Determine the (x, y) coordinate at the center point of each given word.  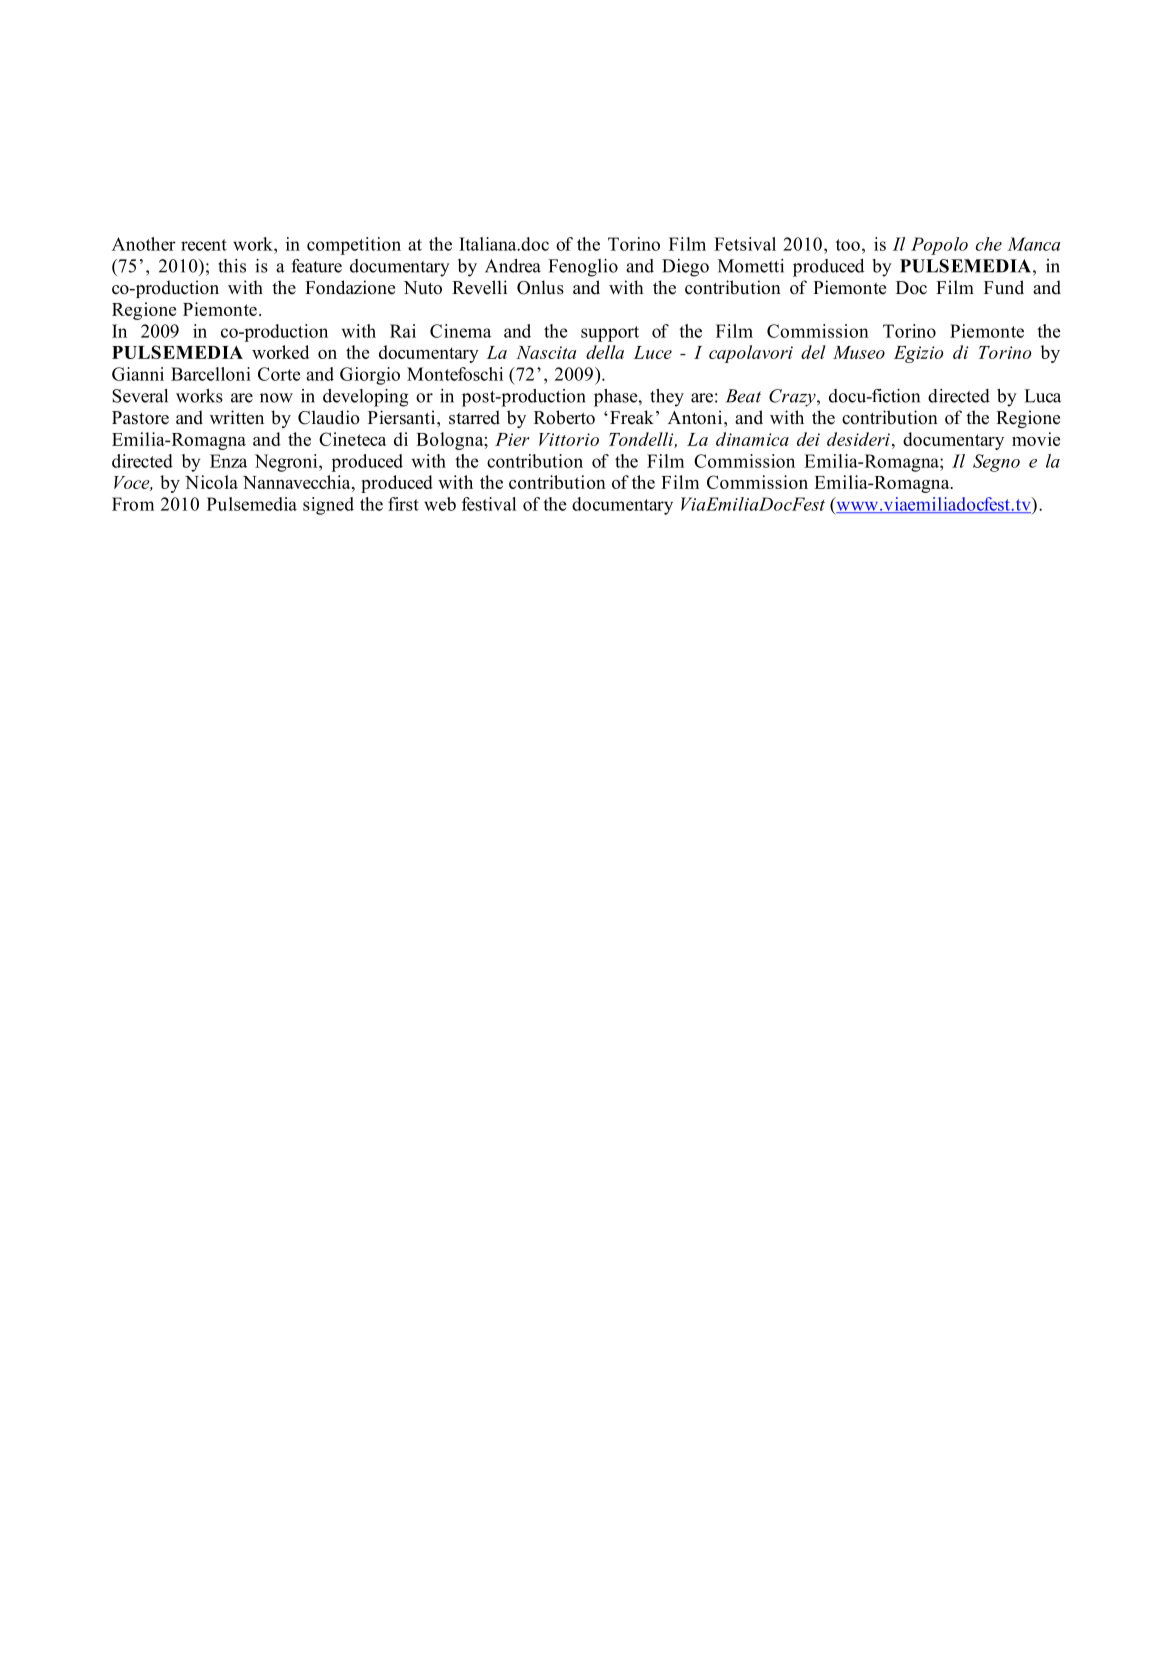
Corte (279, 374)
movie (1036, 439)
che (989, 244)
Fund (1004, 287)
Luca (1042, 396)
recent (204, 245)
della (605, 352)
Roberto (564, 417)
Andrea (513, 266)
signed (328, 506)
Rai (403, 331)
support (610, 334)
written (237, 417)
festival (489, 504)
